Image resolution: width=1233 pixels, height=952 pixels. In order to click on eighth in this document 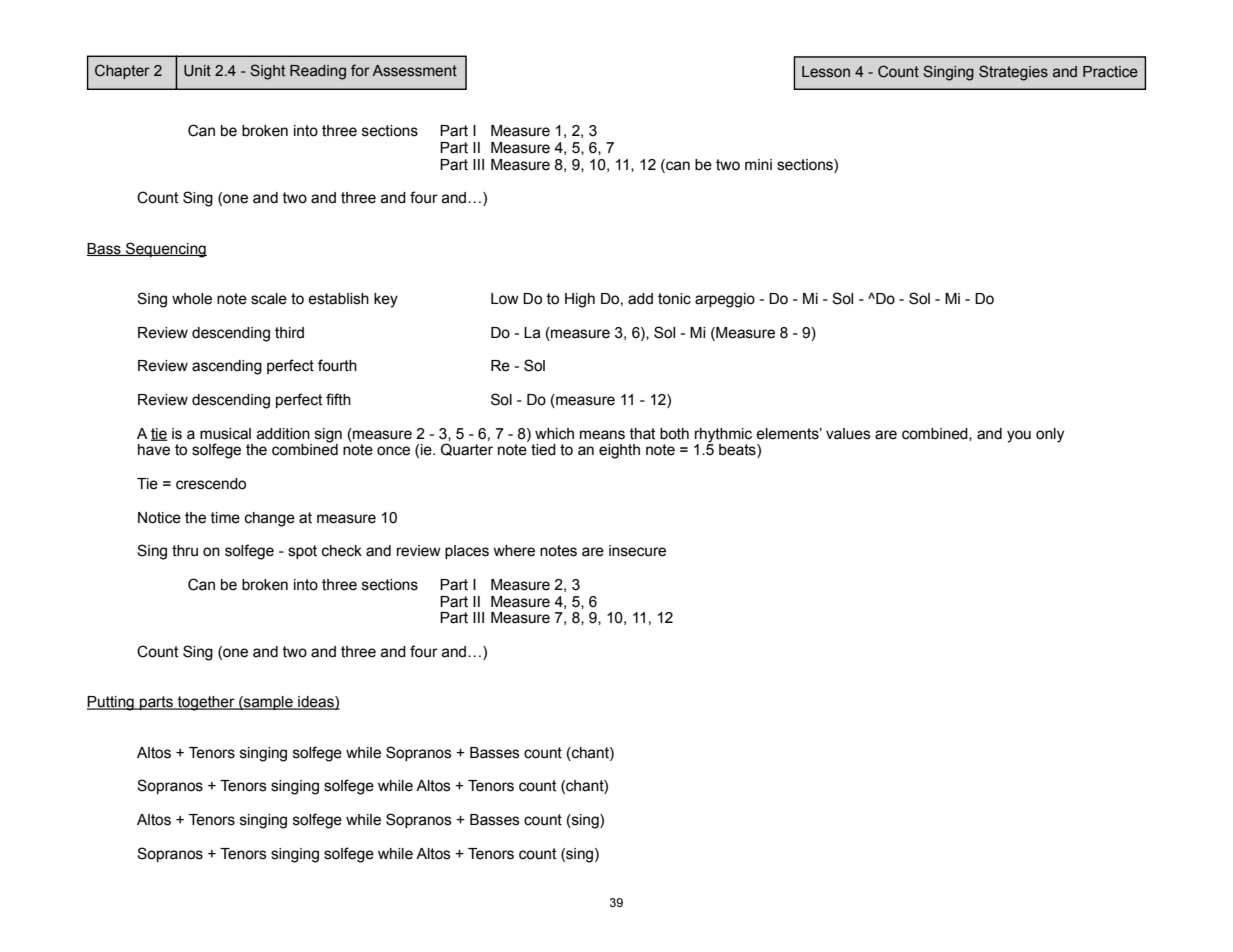, I will do `click(619, 451)`.
